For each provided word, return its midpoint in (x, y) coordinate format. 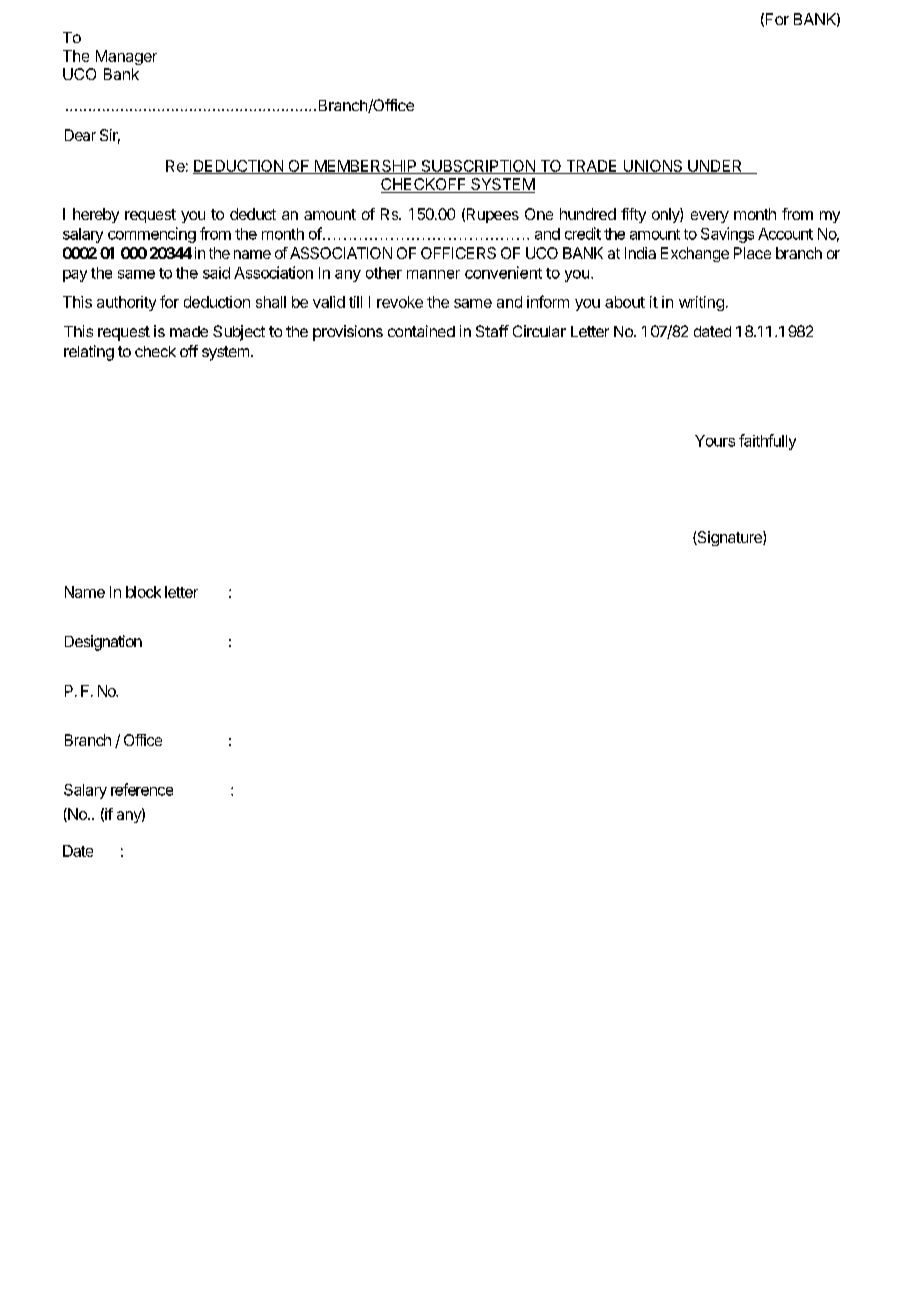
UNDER (715, 167)
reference (142, 789)
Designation (103, 643)
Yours (715, 441)
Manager (126, 57)
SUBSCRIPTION (478, 167)
